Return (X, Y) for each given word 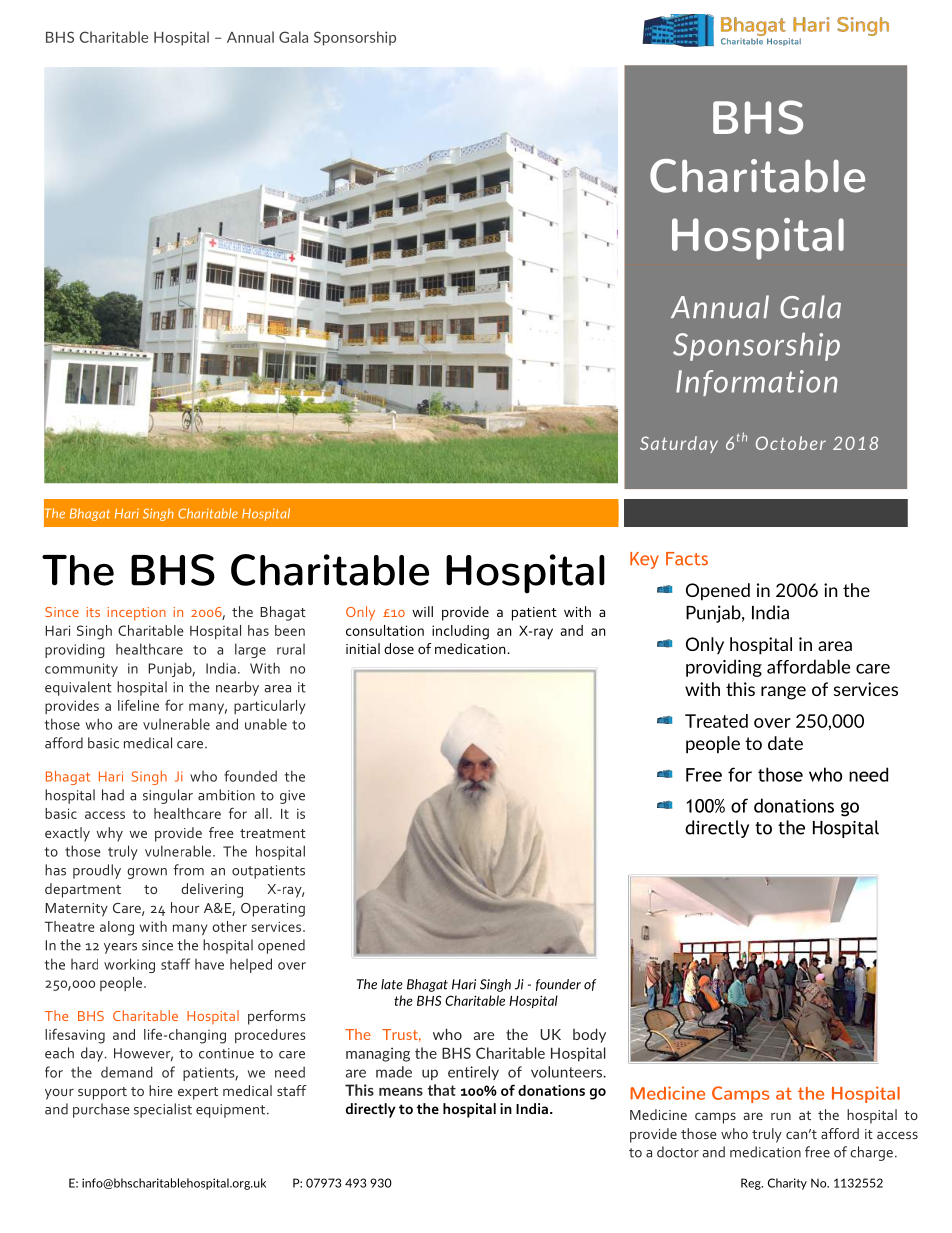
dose (399, 648)
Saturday (679, 444)
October (791, 443)
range (783, 693)
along (117, 928)
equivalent (78, 688)
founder (558, 985)
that (442, 1090)
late (392, 984)
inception (137, 614)
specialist (163, 1110)
